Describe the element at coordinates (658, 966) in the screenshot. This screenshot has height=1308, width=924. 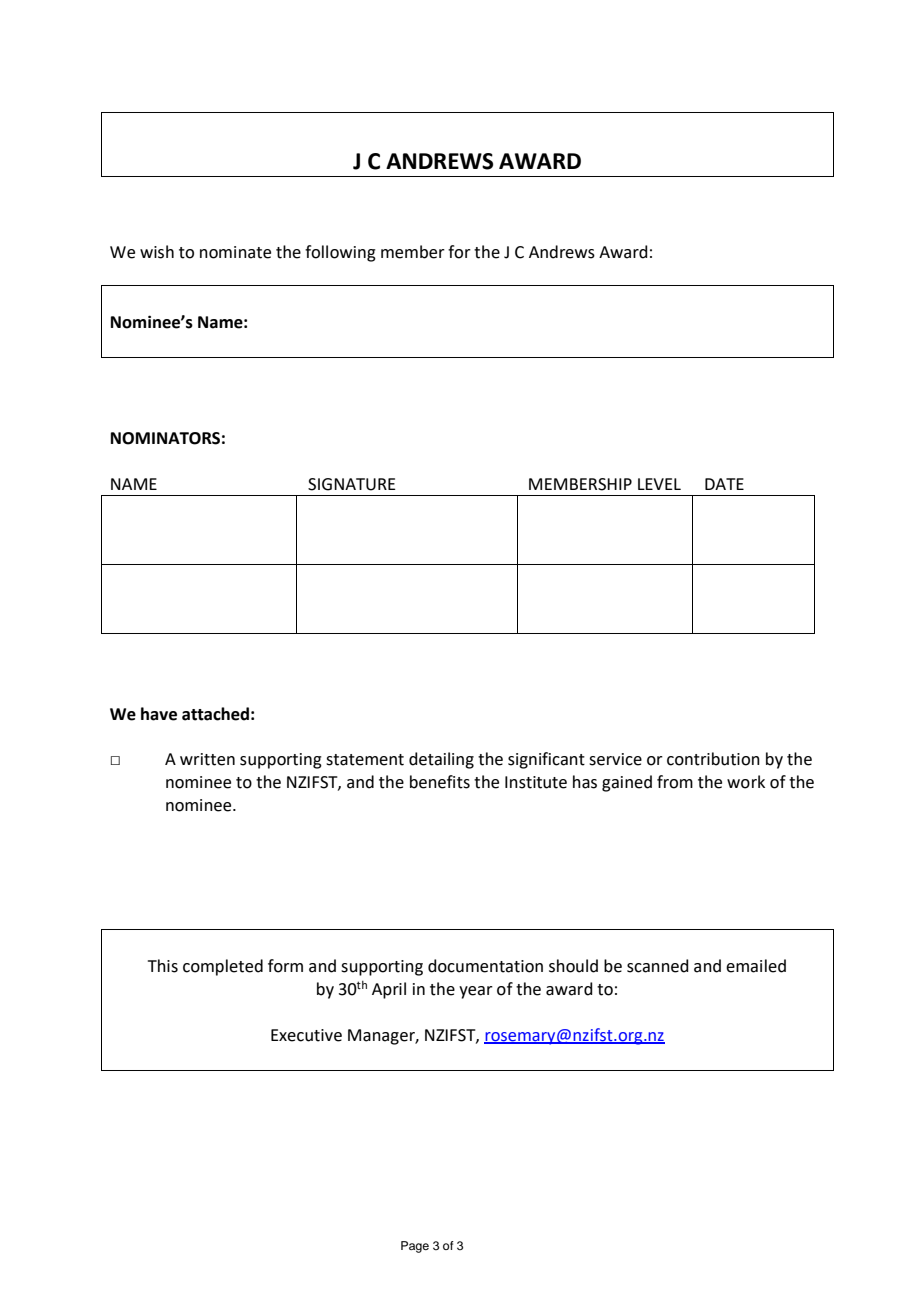
I see `scanned` at that location.
